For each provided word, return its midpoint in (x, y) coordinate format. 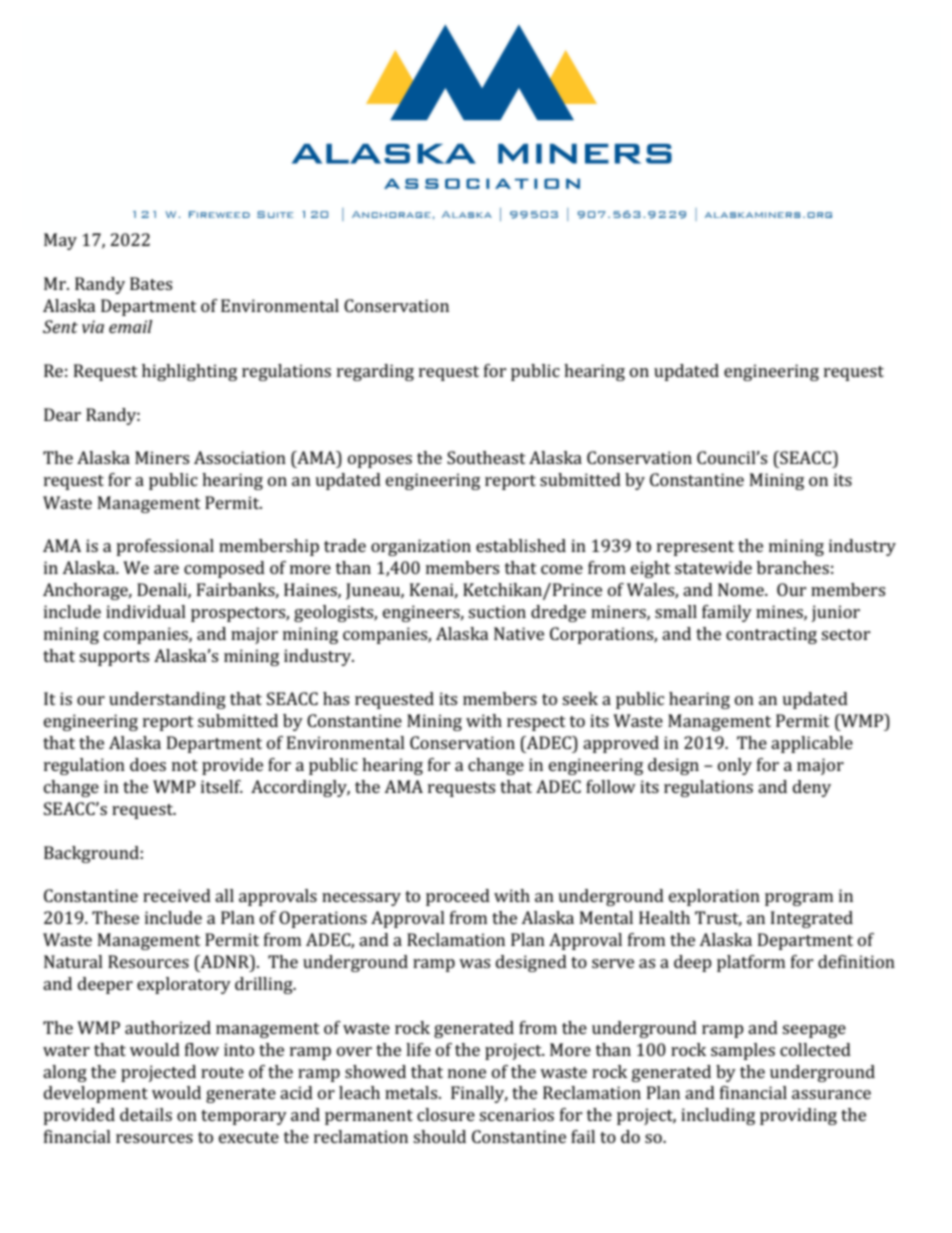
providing (798, 1116)
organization (421, 547)
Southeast (486, 457)
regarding (375, 372)
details (146, 1114)
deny (812, 788)
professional (165, 547)
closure (446, 1114)
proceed (458, 897)
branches (793, 567)
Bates (151, 283)
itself (222, 786)
